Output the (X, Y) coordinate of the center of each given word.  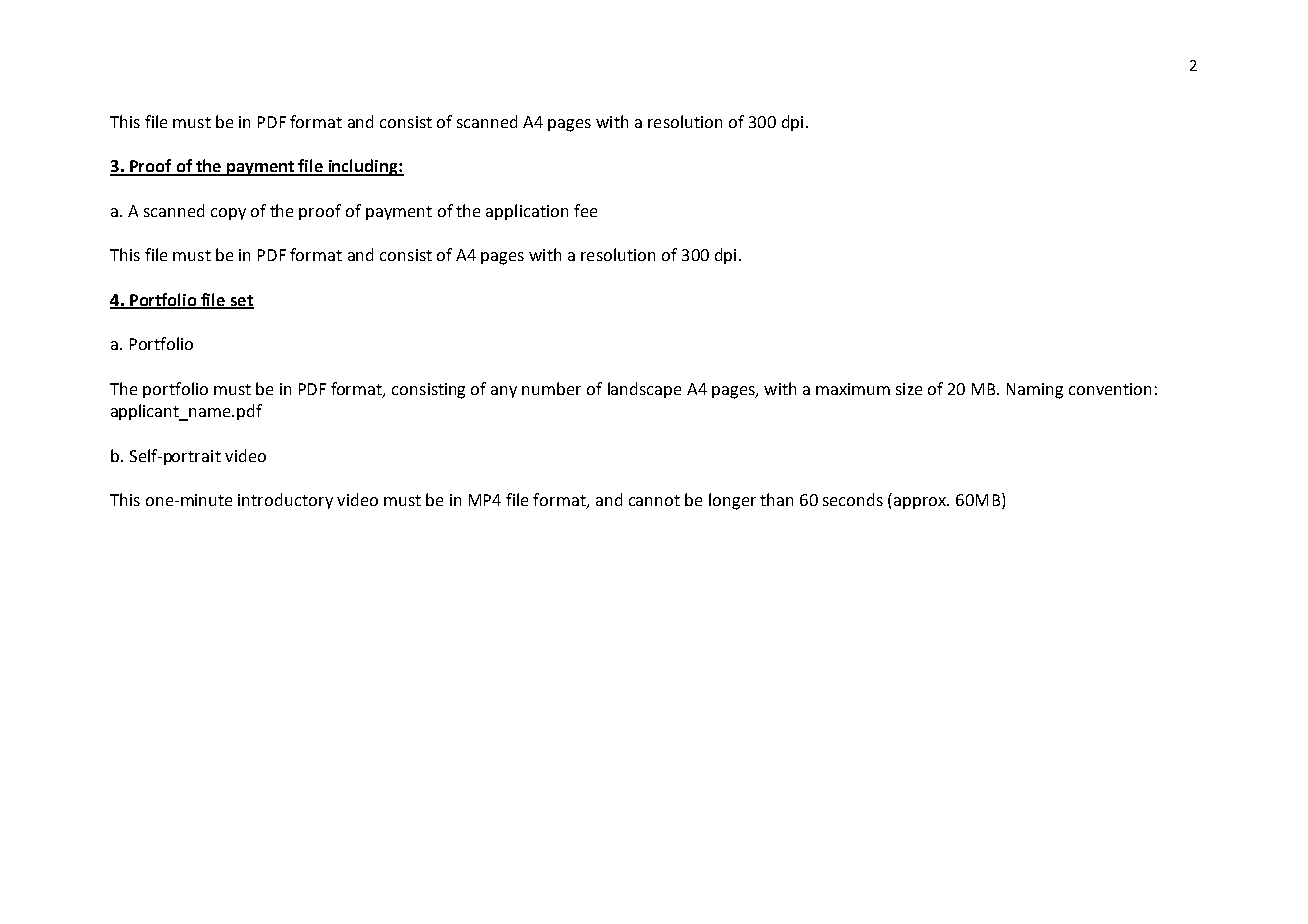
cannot (654, 500)
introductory (285, 501)
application (527, 212)
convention (1110, 389)
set (241, 301)
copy (228, 214)
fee (585, 210)
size (909, 389)
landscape (644, 390)
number (551, 388)
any (504, 392)
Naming (1035, 391)
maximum (853, 389)
